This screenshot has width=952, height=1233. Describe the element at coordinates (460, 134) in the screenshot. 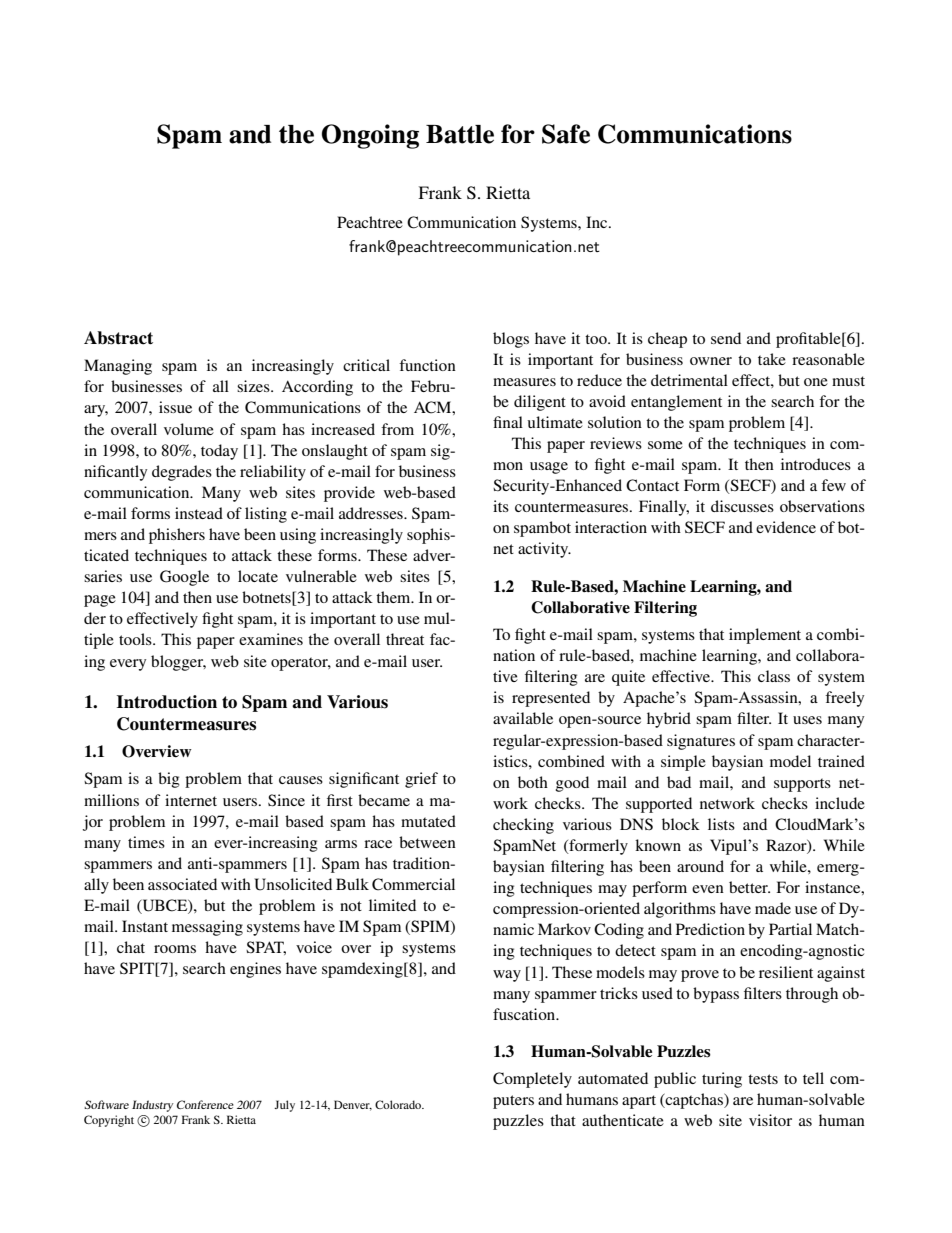

I see `Battle` at that location.
